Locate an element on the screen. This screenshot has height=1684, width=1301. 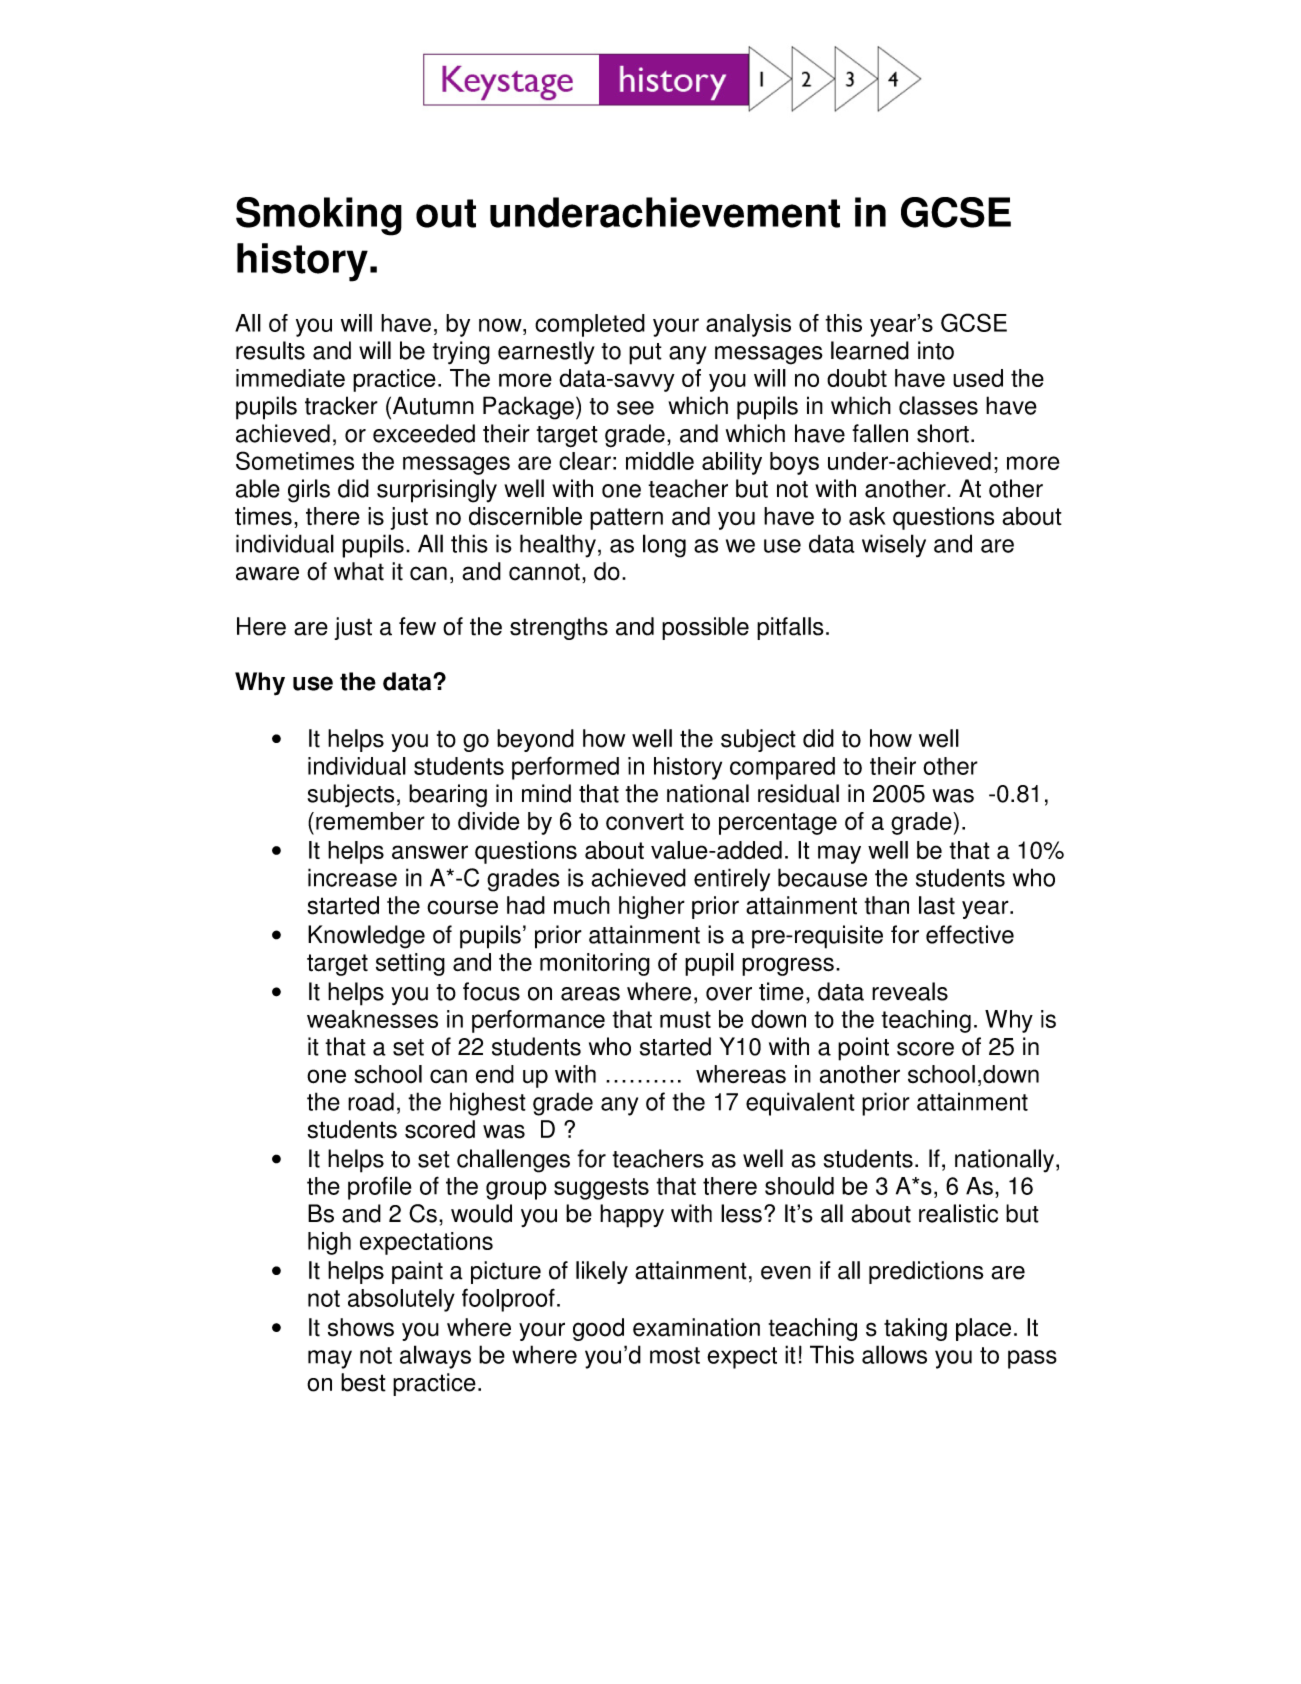
shows is located at coordinates (361, 1327).
